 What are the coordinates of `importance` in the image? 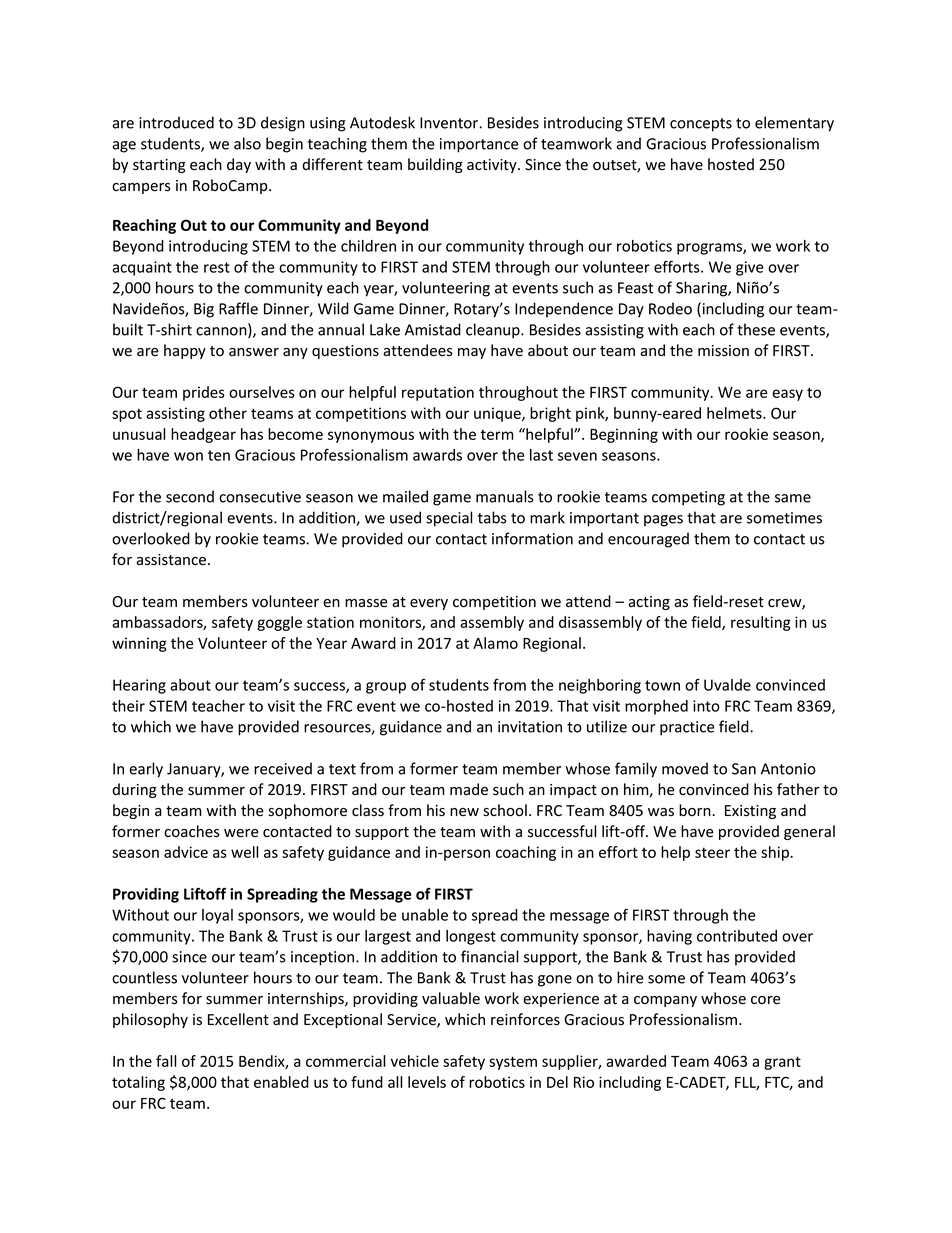 It's located at (479, 145).
